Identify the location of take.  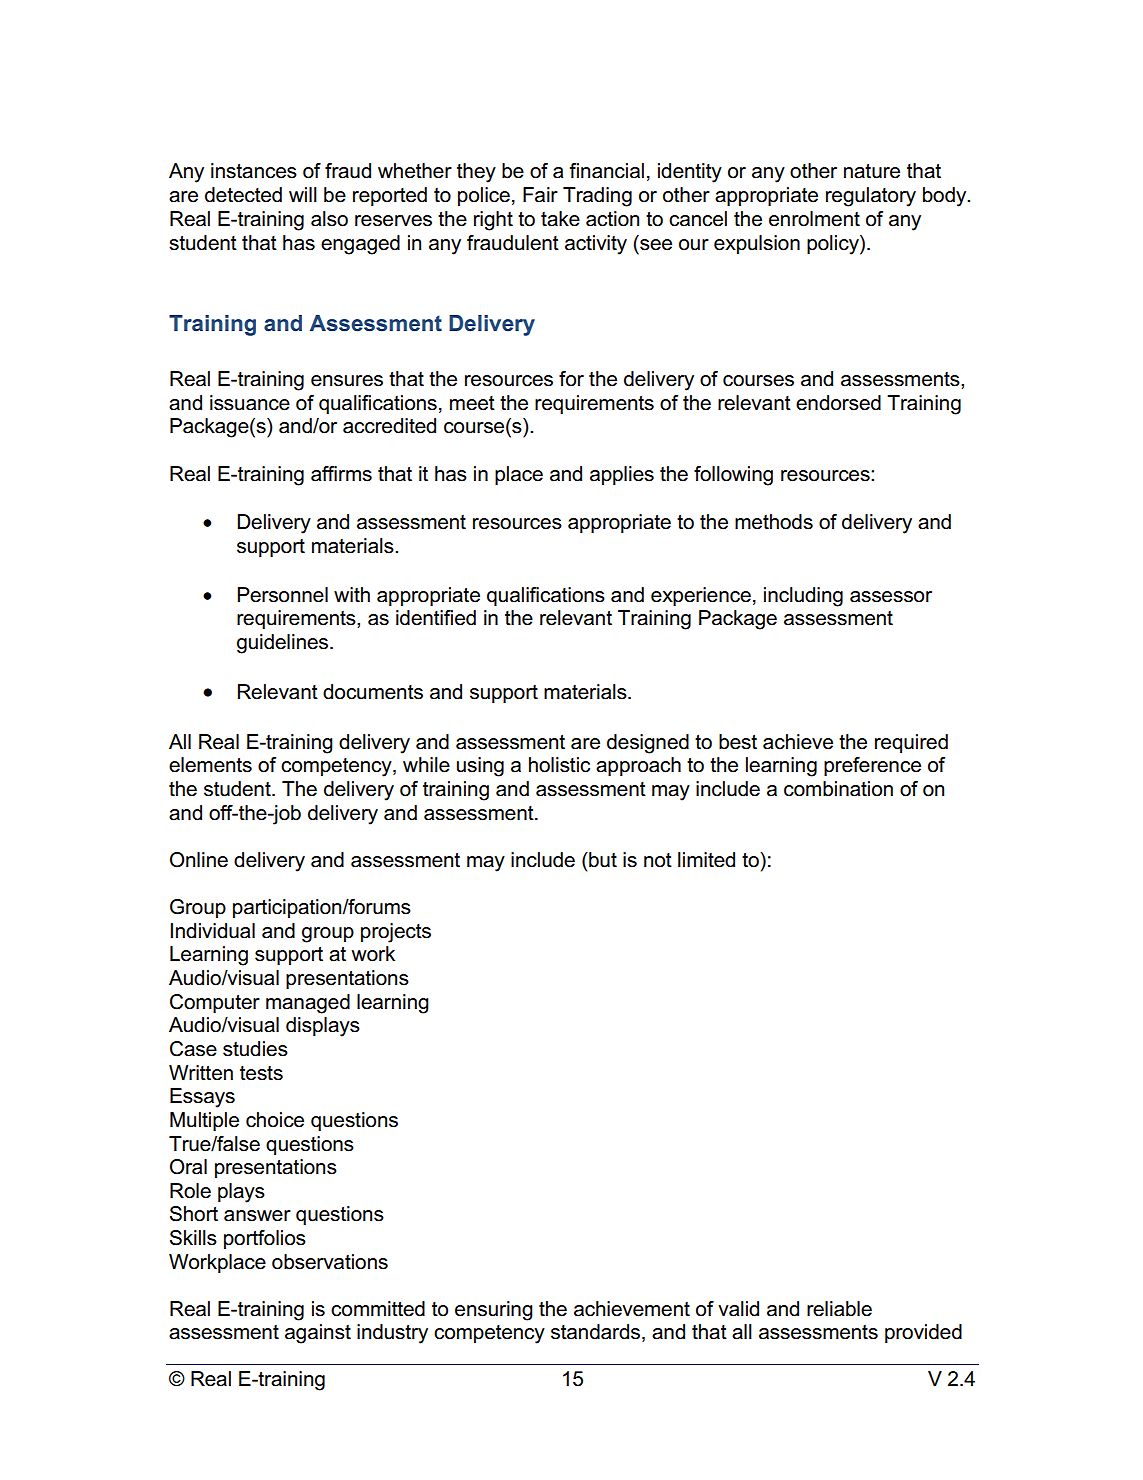
(560, 219).
